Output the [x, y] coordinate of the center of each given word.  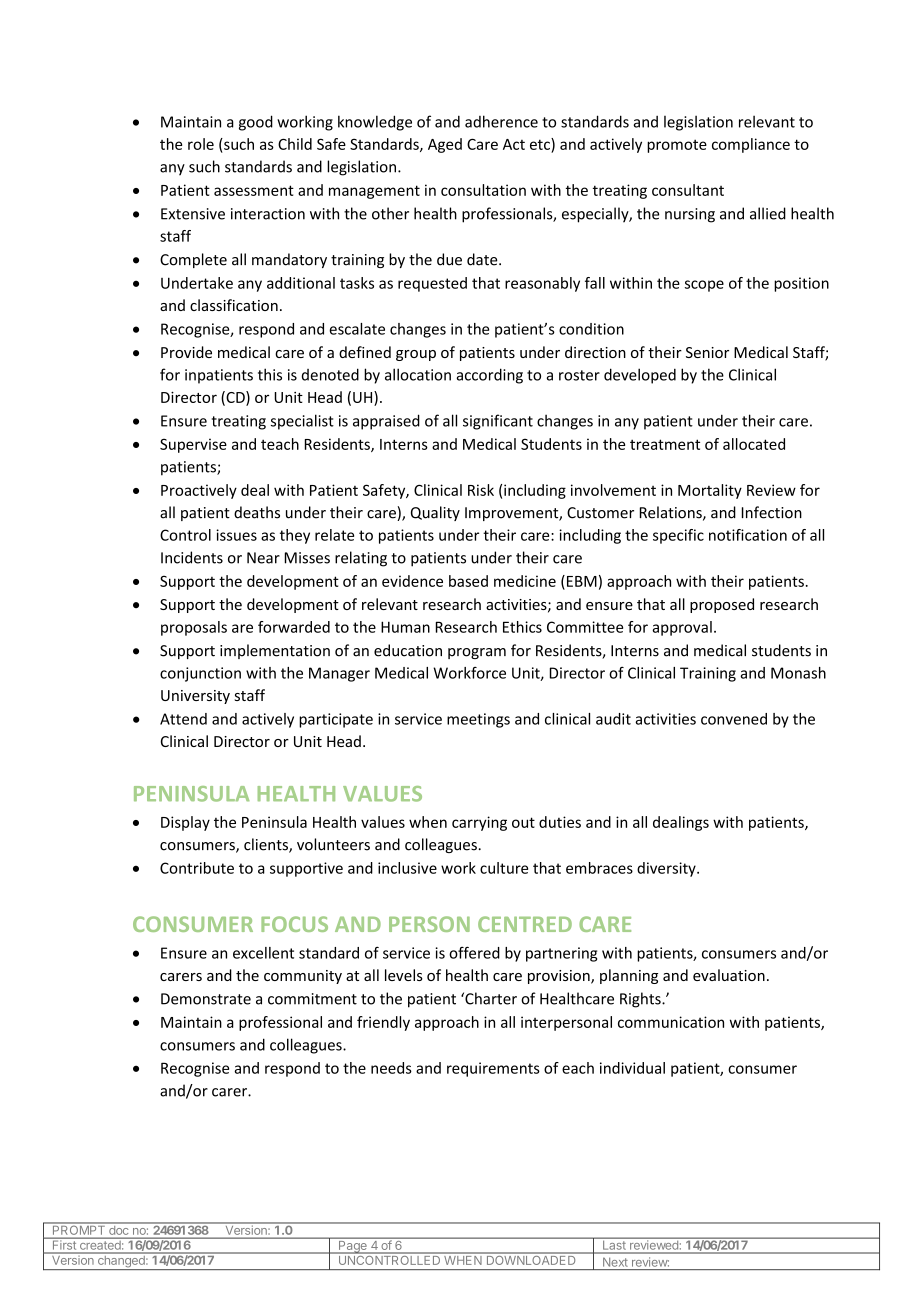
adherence [501, 121]
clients [267, 845]
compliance [751, 145]
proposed [722, 605]
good [256, 123]
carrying [479, 823]
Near [263, 558]
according [490, 376]
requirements [493, 1069]
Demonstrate [206, 999]
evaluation [729, 975]
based [468, 581]
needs [391, 1068]
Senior [707, 352]
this [270, 374]
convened [734, 719]
